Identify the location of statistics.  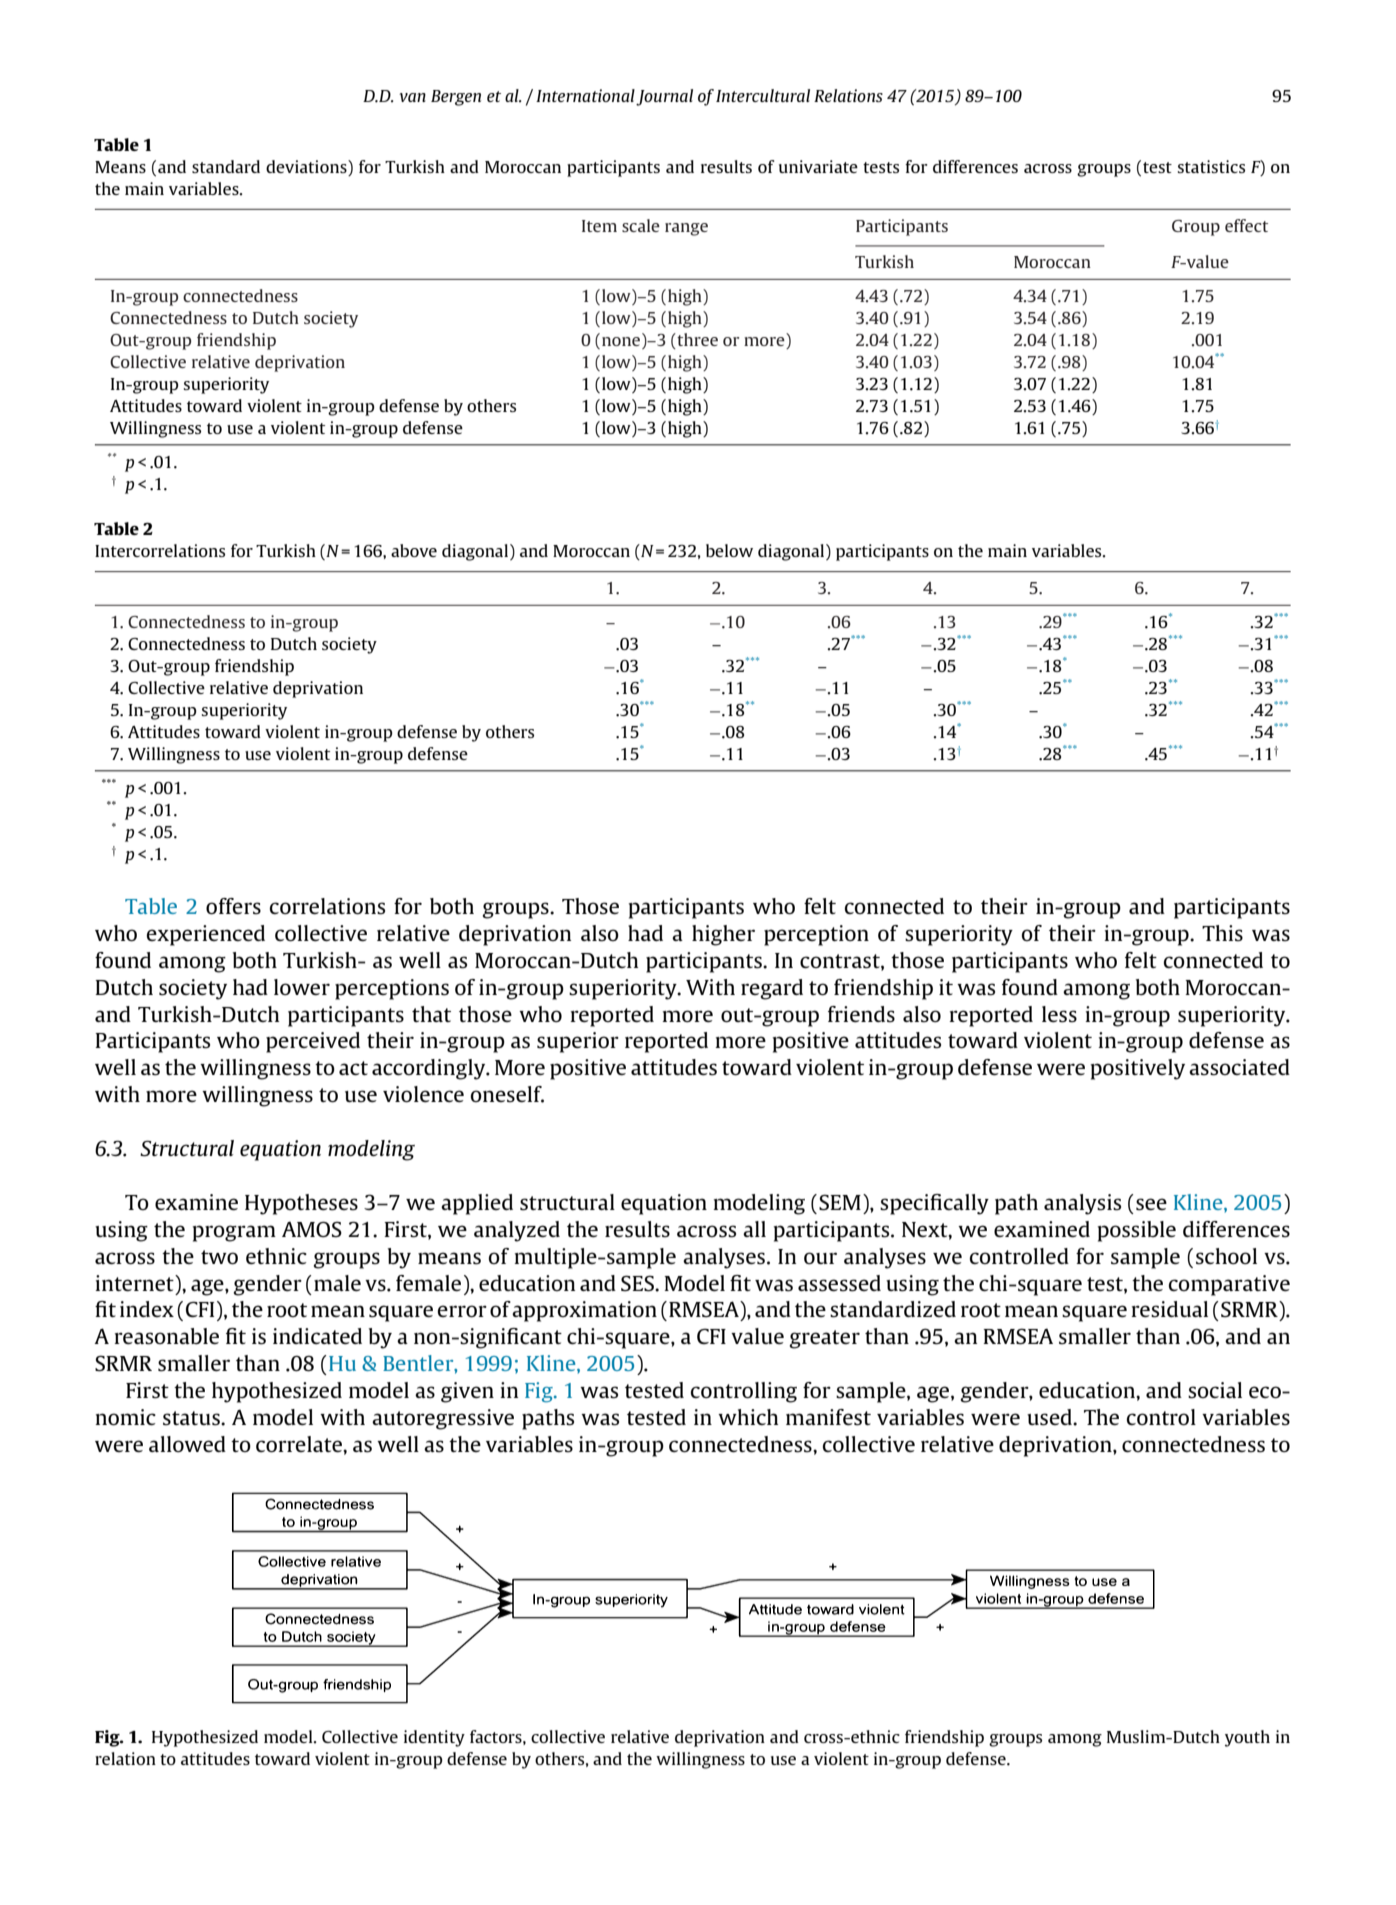
(1211, 166).
